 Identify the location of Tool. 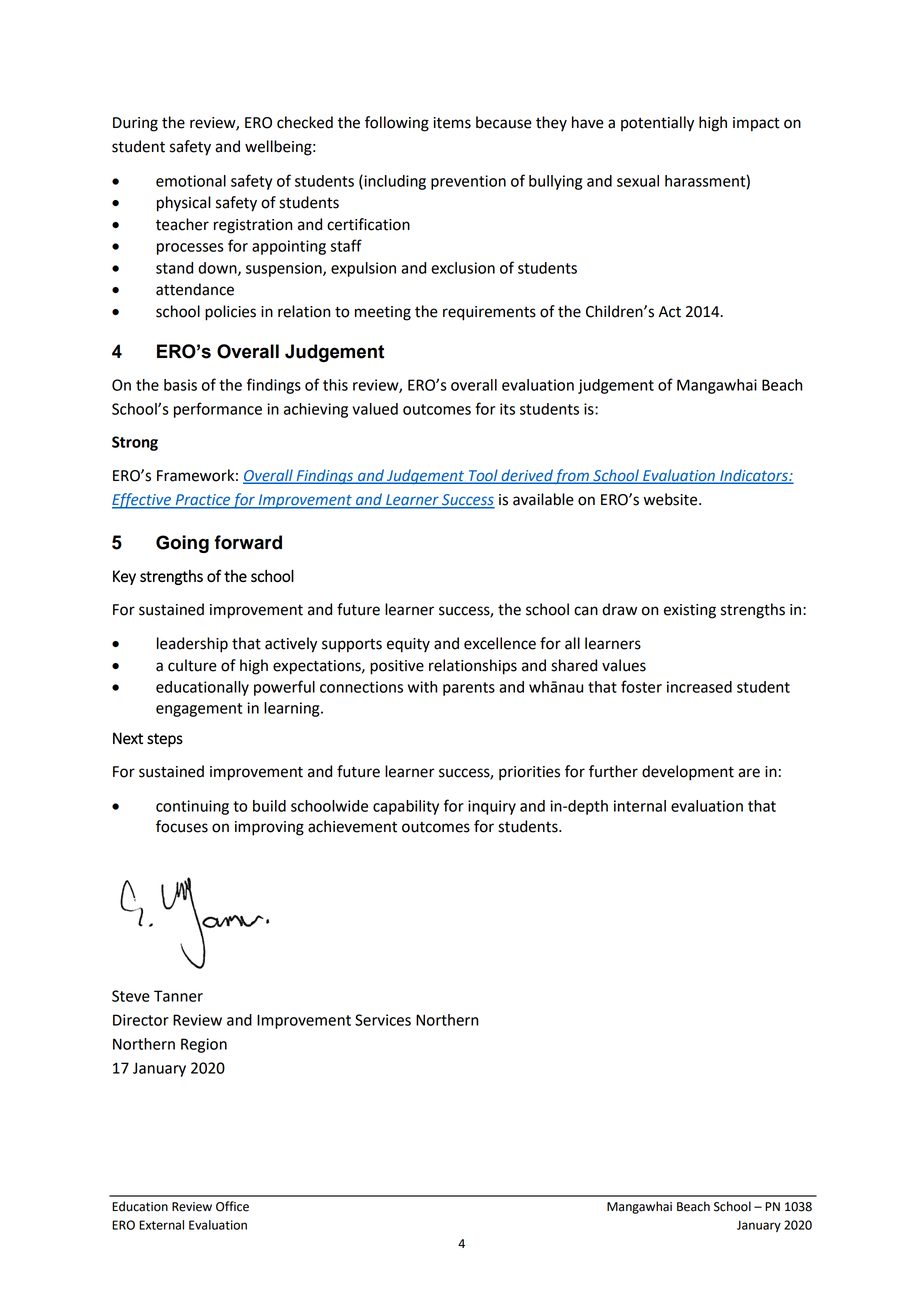
(483, 476).
